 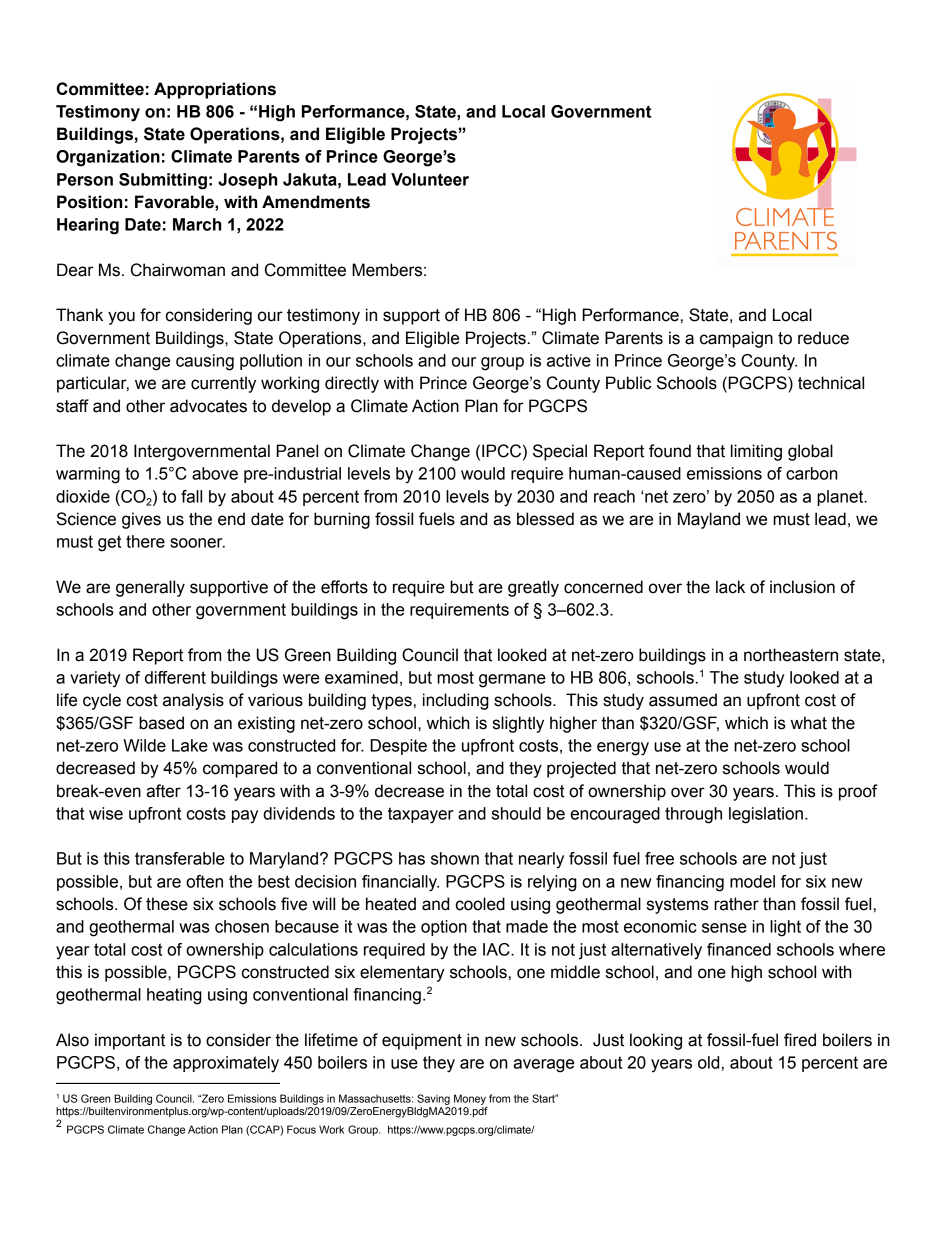 I want to click on old, so click(x=708, y=1062).
